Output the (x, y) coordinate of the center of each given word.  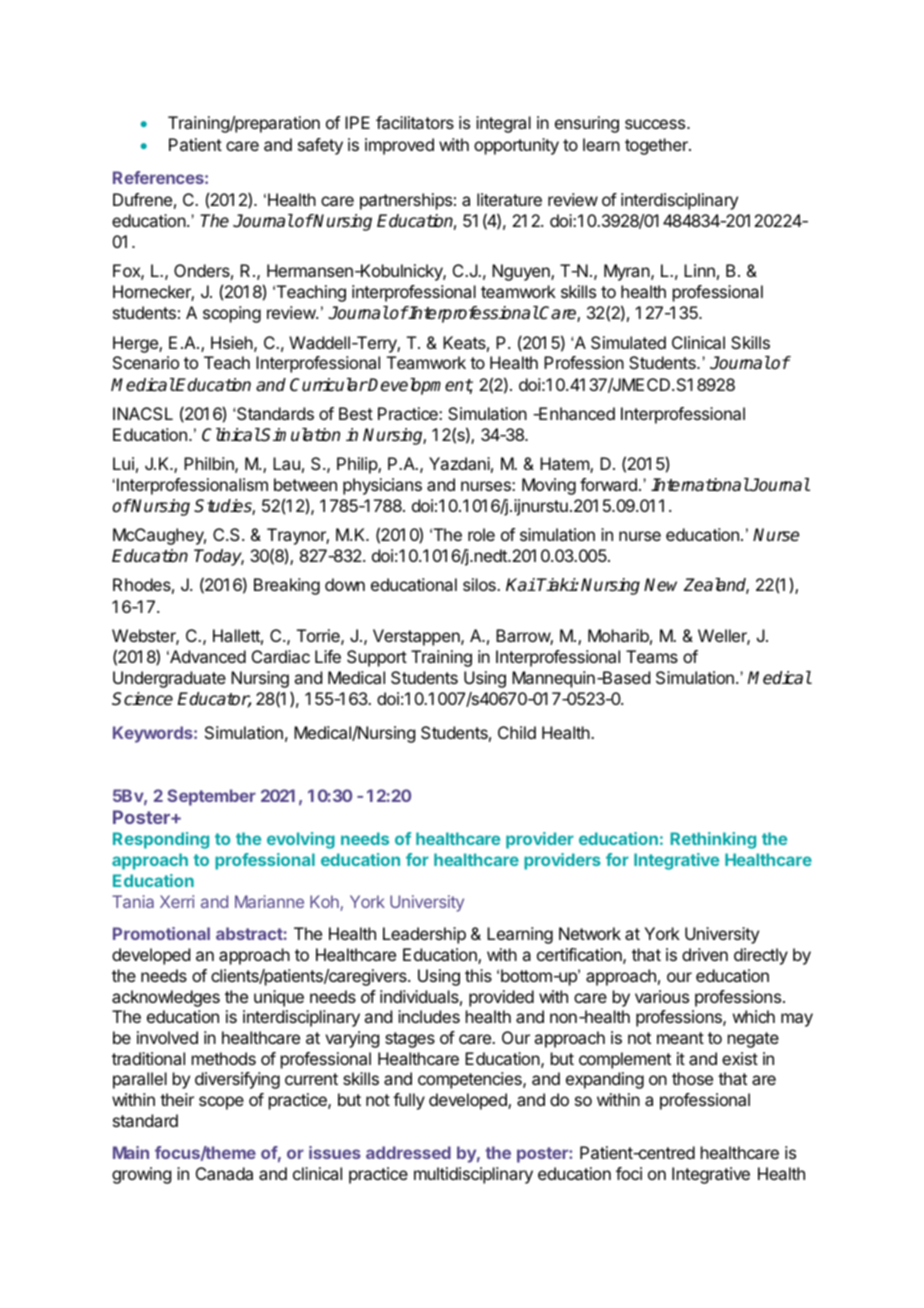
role (481, 534)
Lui (123, 463)
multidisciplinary (473, 1175)
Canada (224, 1173)
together (657, 146)
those (692, 1078)
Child (517, 732)
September (211, 797)
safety (320, 146)
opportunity (516, 146)
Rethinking (713, 840)
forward (608, 484)
